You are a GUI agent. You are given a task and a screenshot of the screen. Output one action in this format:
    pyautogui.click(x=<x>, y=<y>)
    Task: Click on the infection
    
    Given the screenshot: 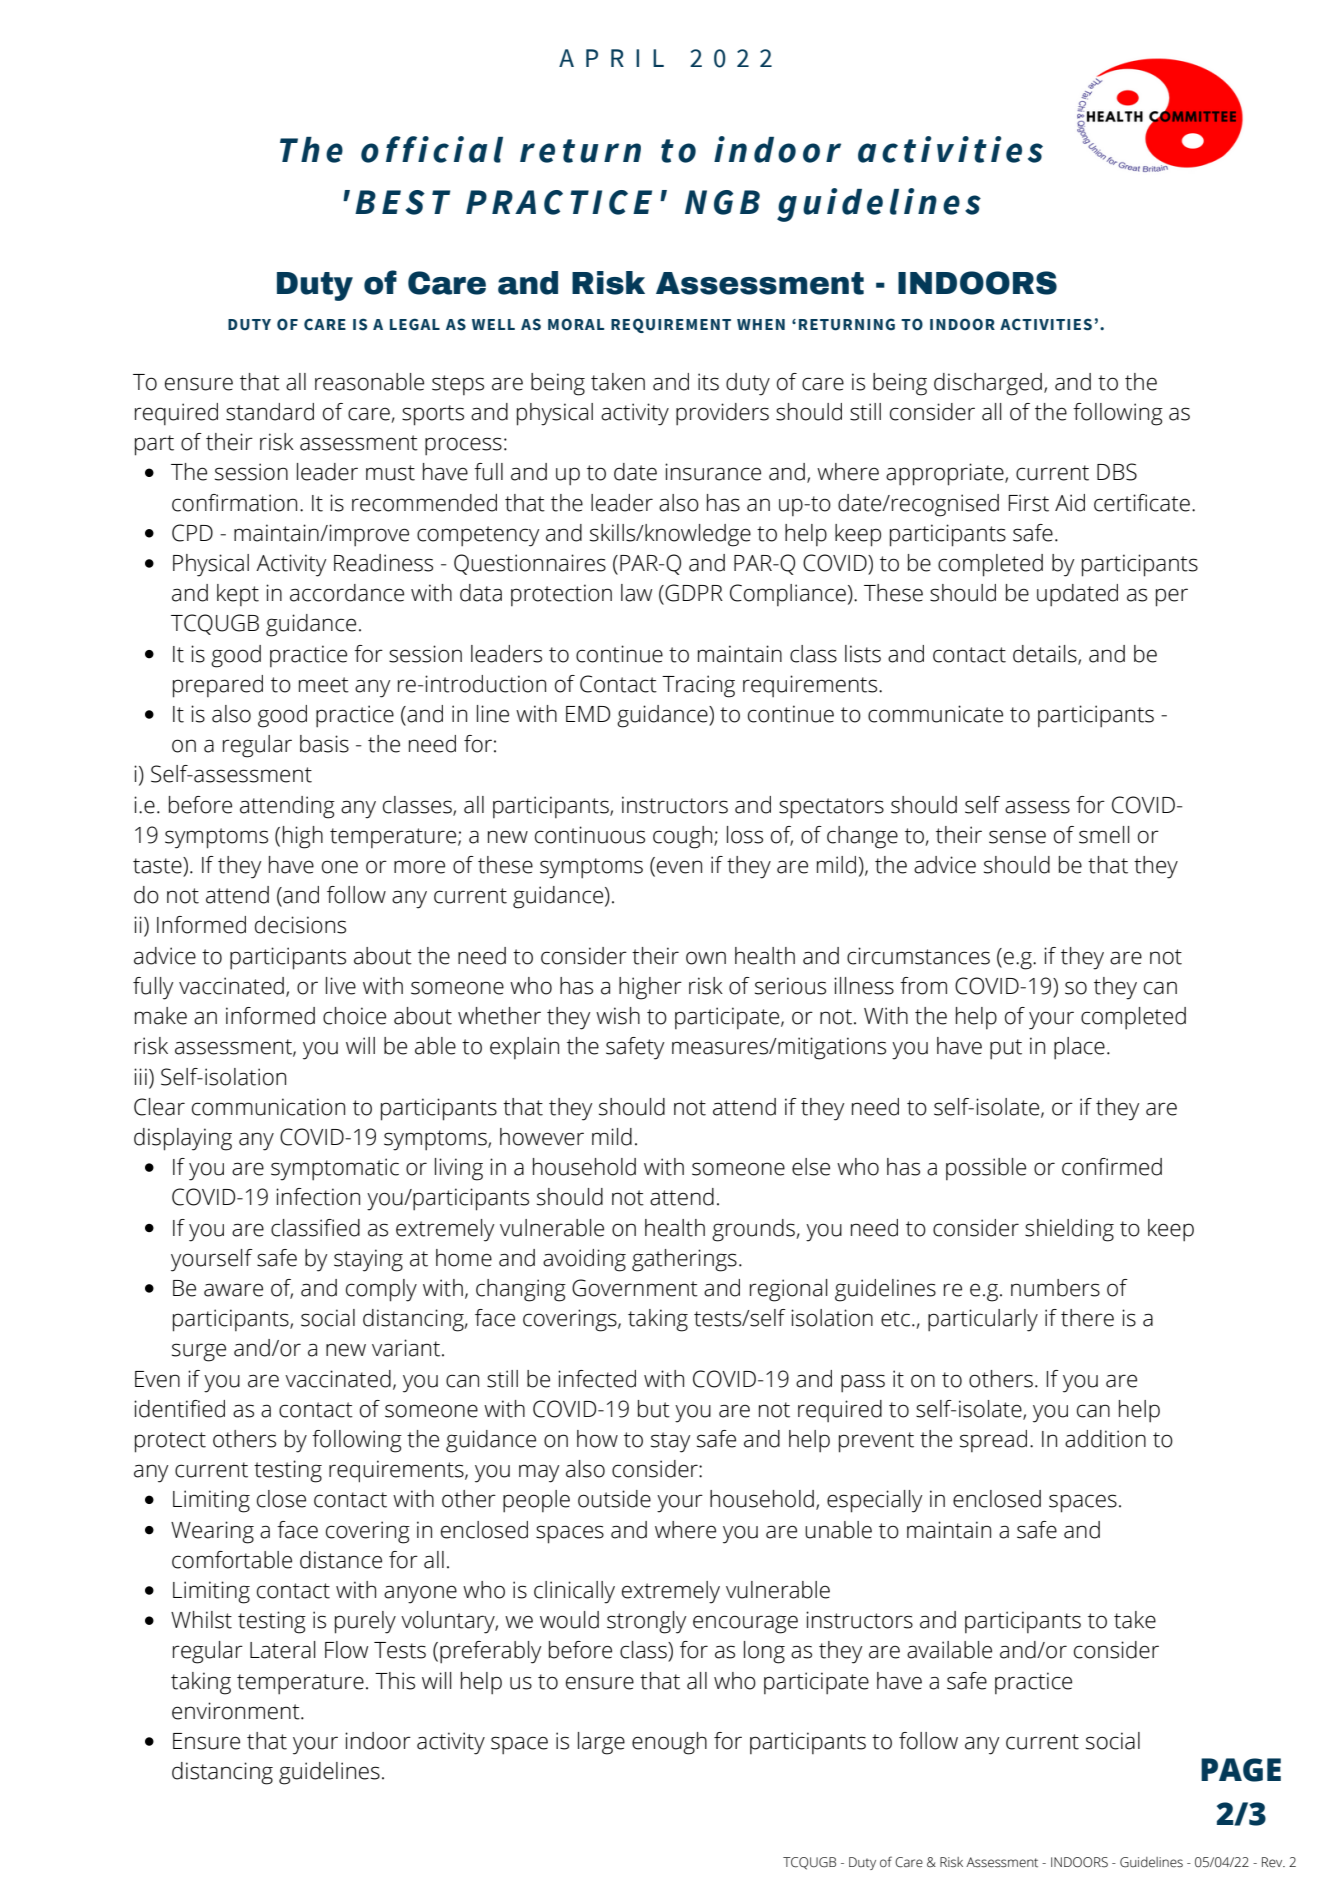 What is the action you would take?
    pyautogui.click(x=318, y=1197)
